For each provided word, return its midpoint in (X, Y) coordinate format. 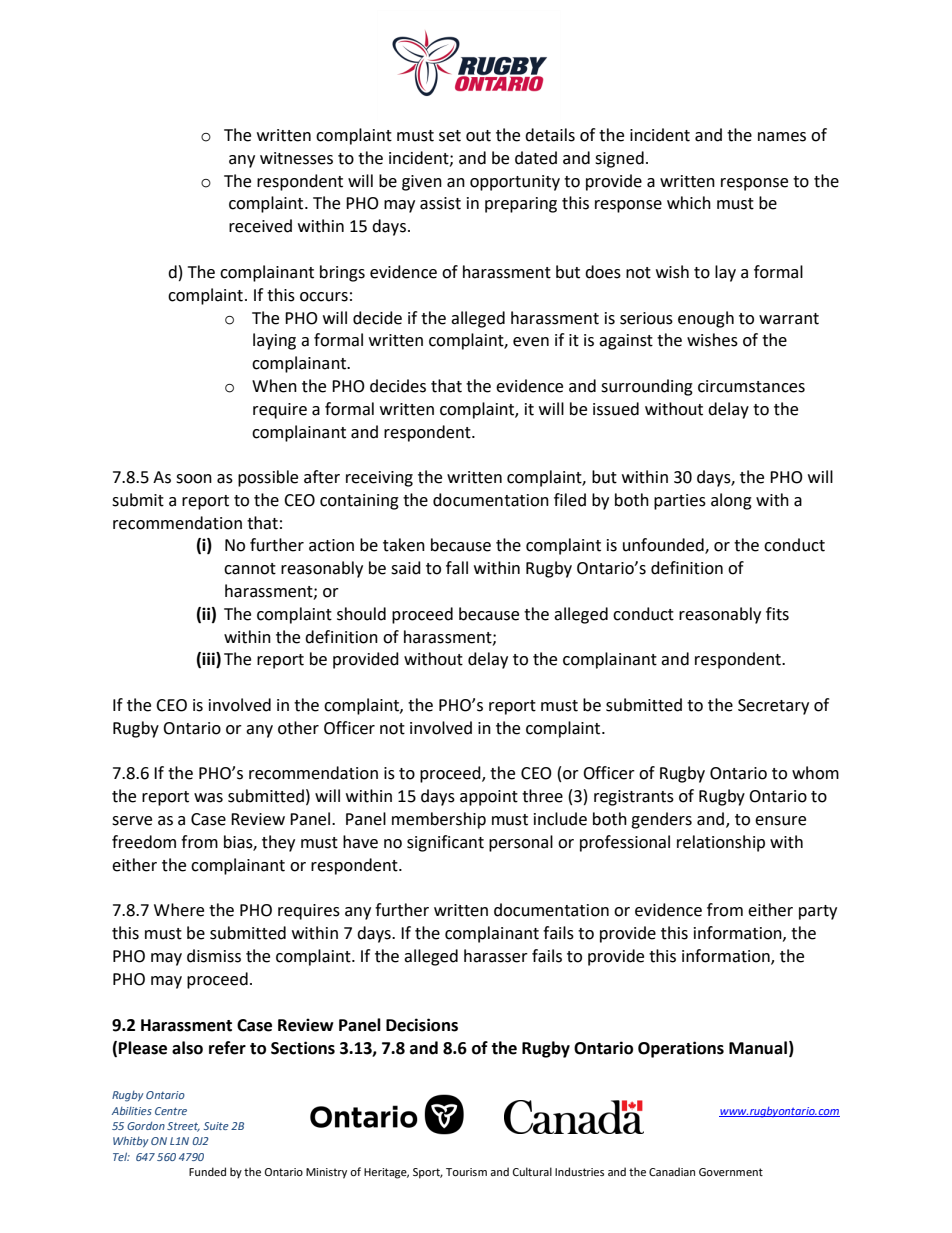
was (208, 798)
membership (439, 820)
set (450, 136)
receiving (379, 479)
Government (731, 1172)
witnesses (296, 158)
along (731, 501)
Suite (216, 1126)
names (782, 137)
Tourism (466, 1172)
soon (194, 479)
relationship (721, 843)
